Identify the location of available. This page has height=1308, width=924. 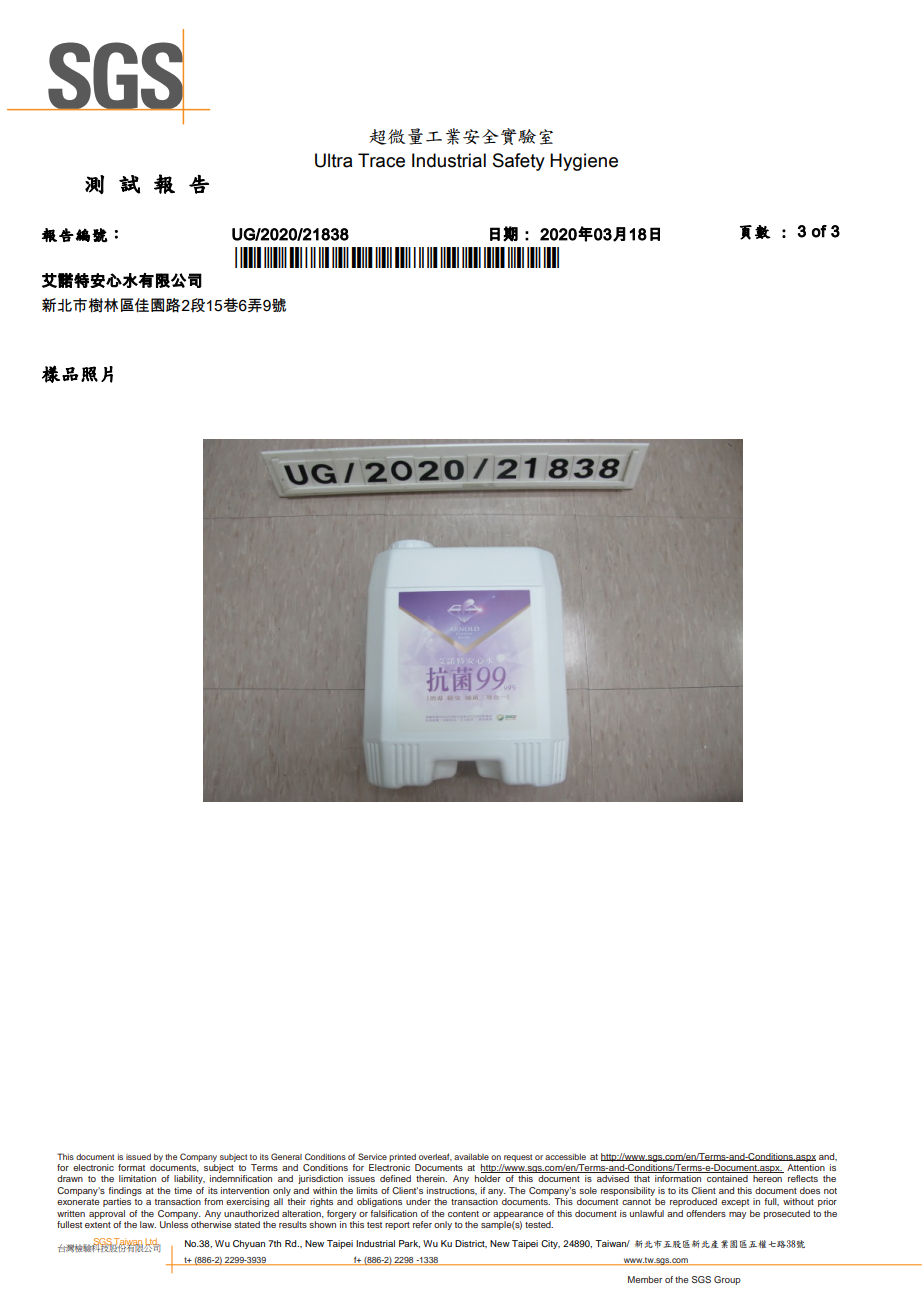
(471, 1157).
